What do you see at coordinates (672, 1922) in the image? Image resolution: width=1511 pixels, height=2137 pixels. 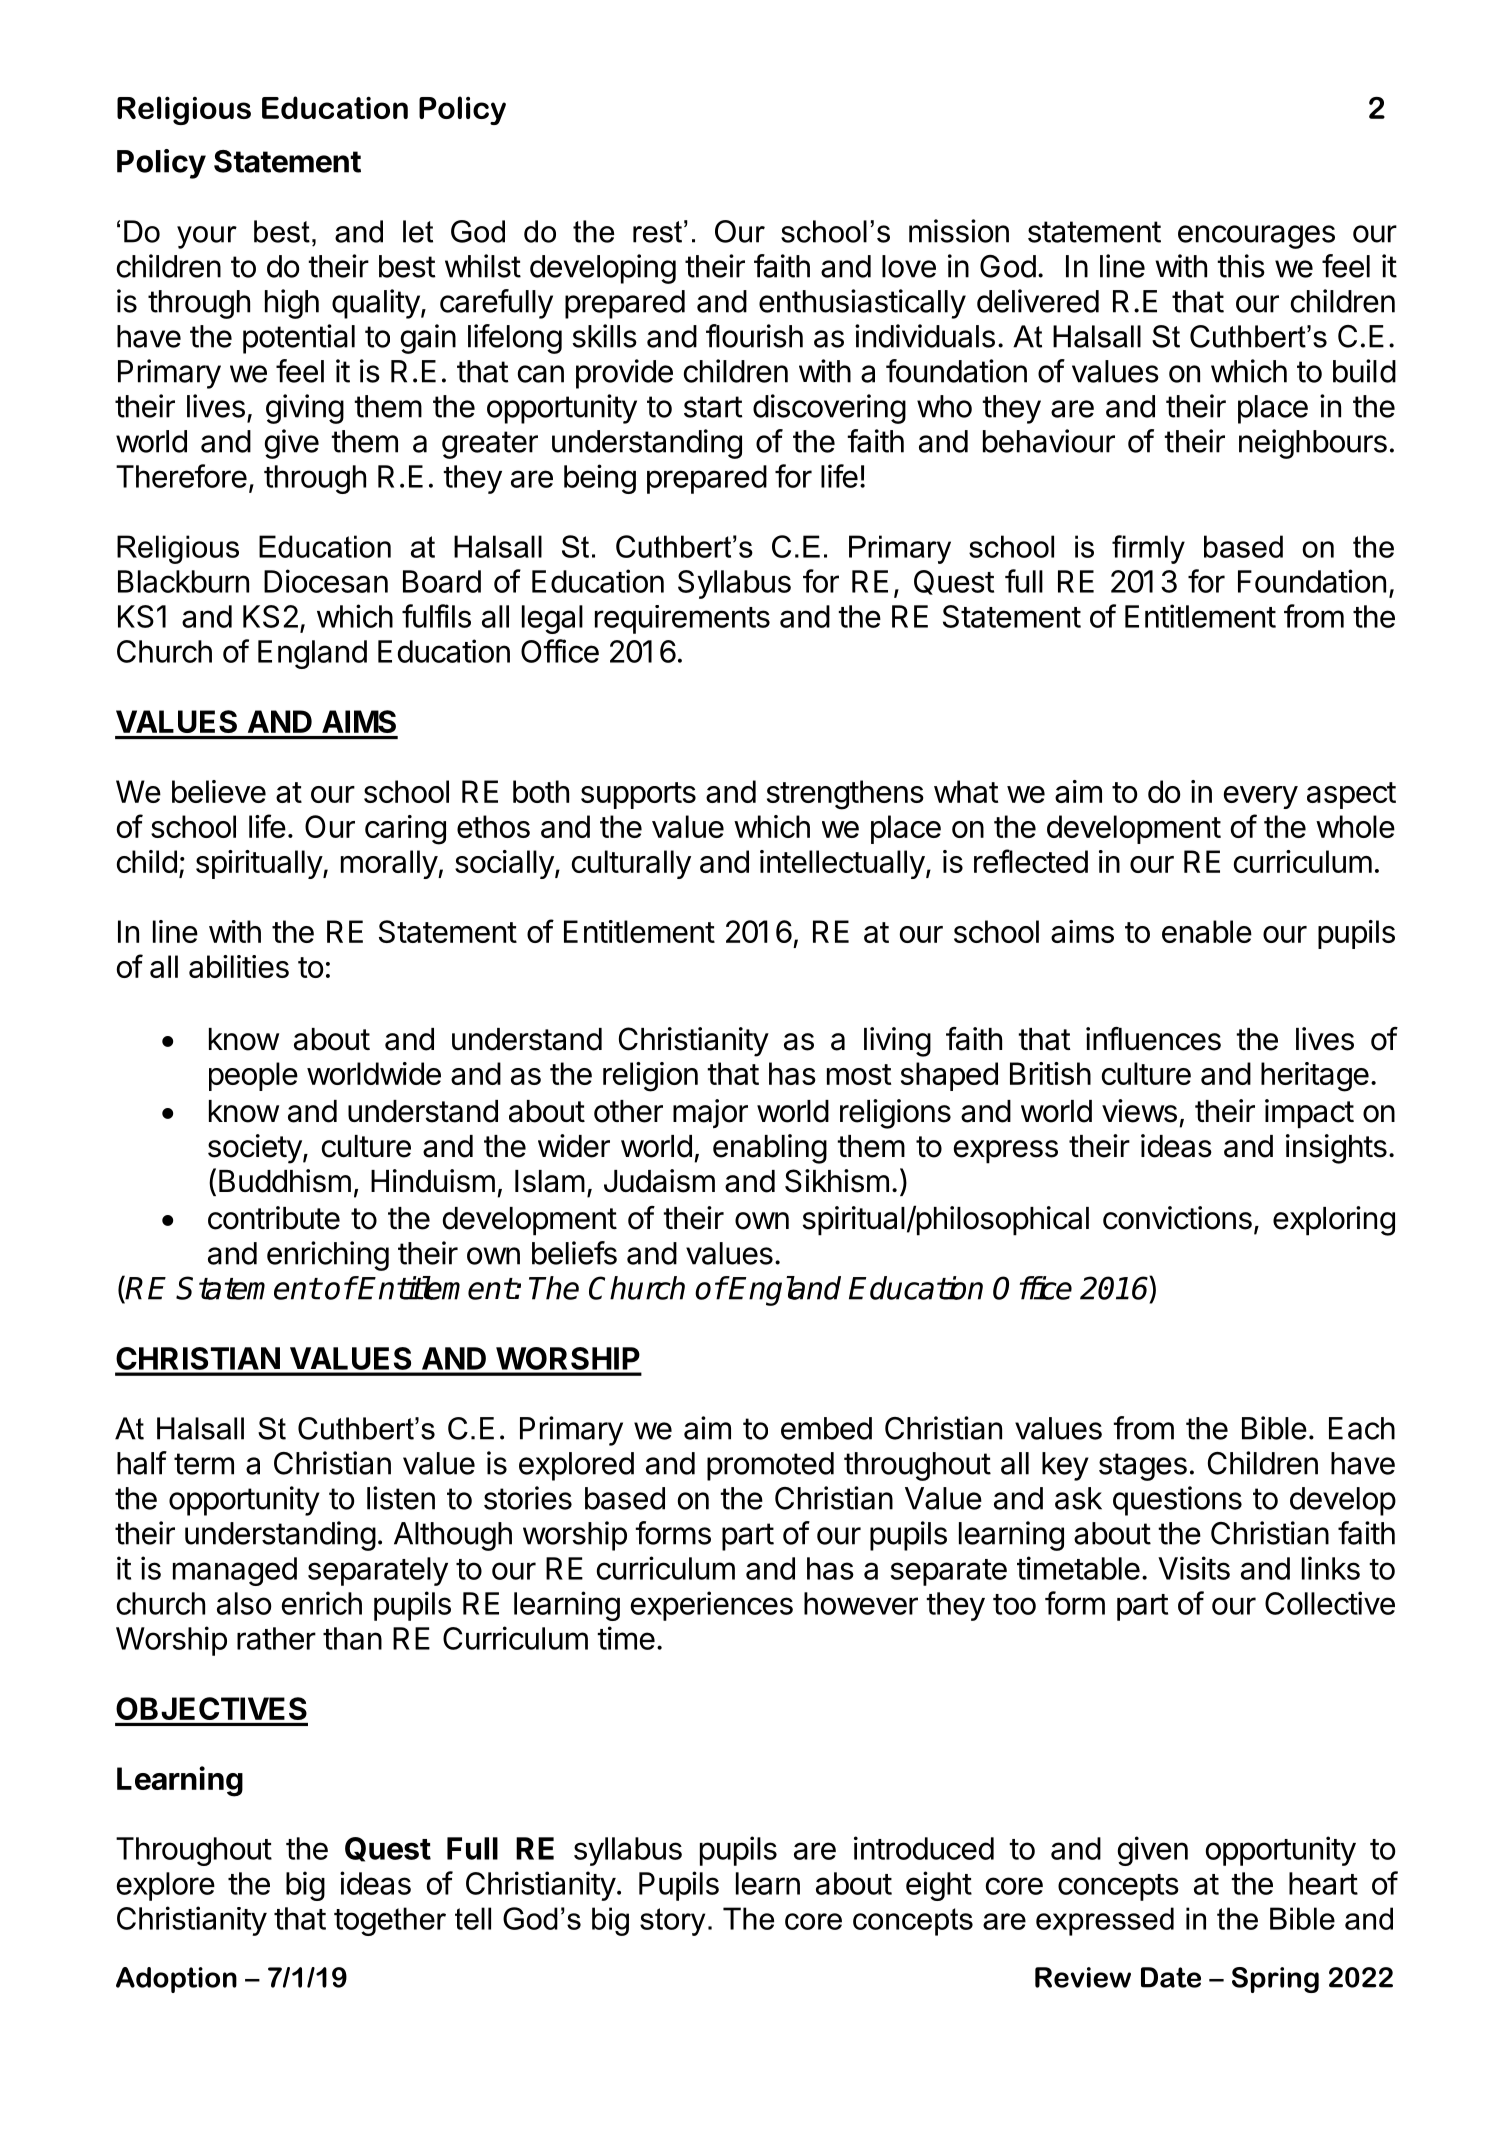 I see `story` at bounding box center [672, 1922].
